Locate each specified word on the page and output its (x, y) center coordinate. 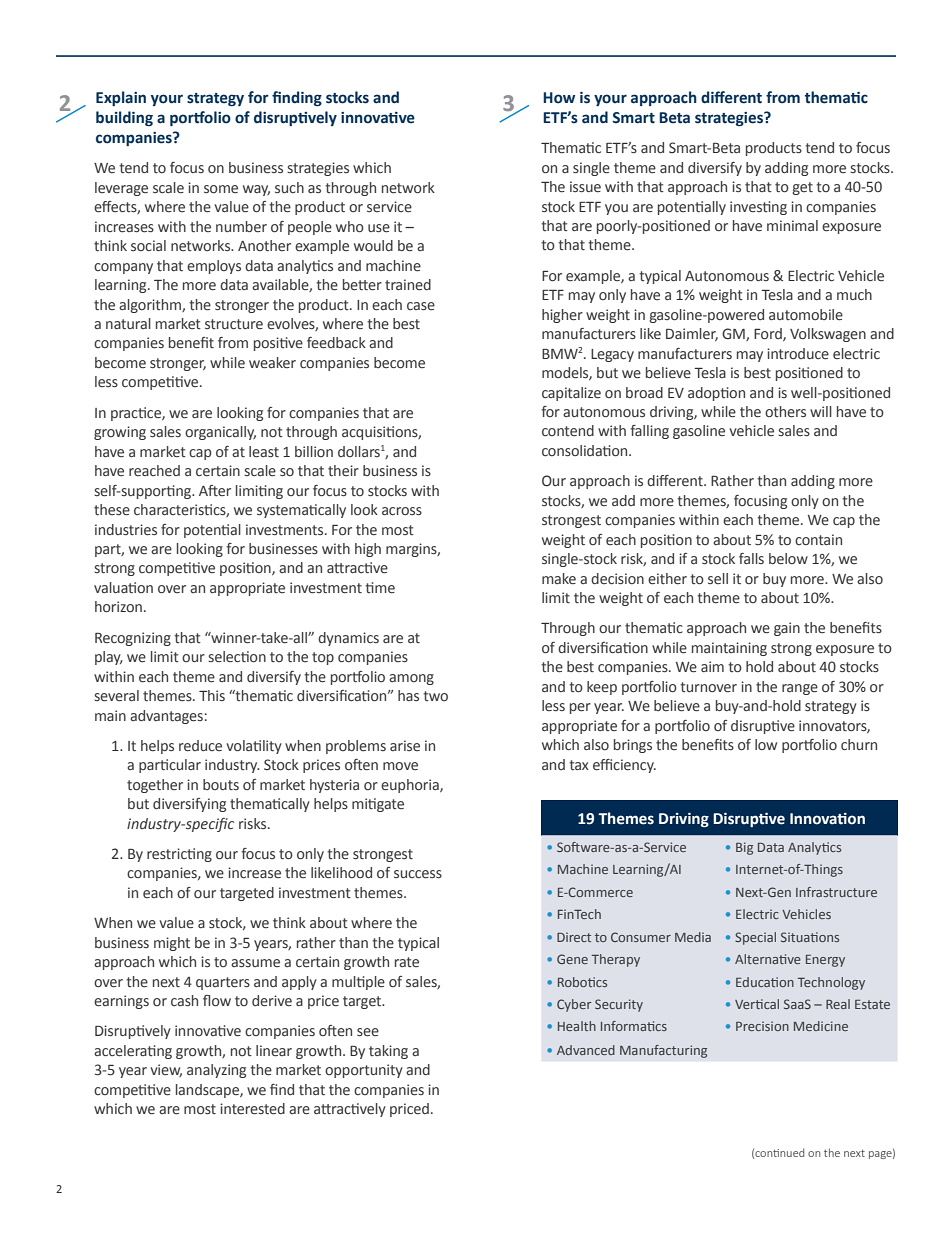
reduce (200, 746)
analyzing (216, 1071)
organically (220, 433)
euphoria (411, 786)
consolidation (586, 451)
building (124, 118)
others (785, 412)
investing (758, 208)
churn (859, 744)
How (559, 98)
